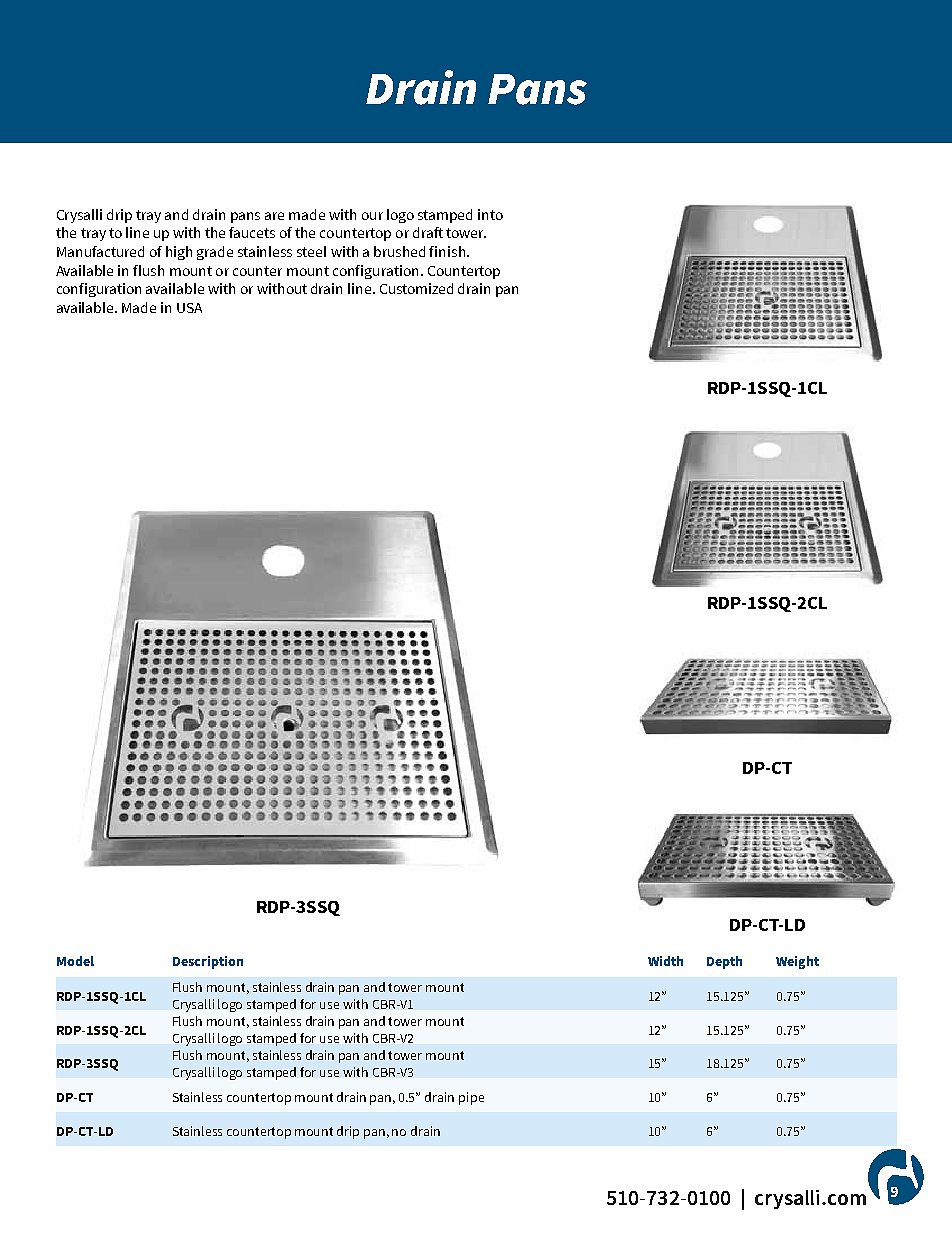 The image size is (952, 1233). I want to click on finish, so click(447, 251).
